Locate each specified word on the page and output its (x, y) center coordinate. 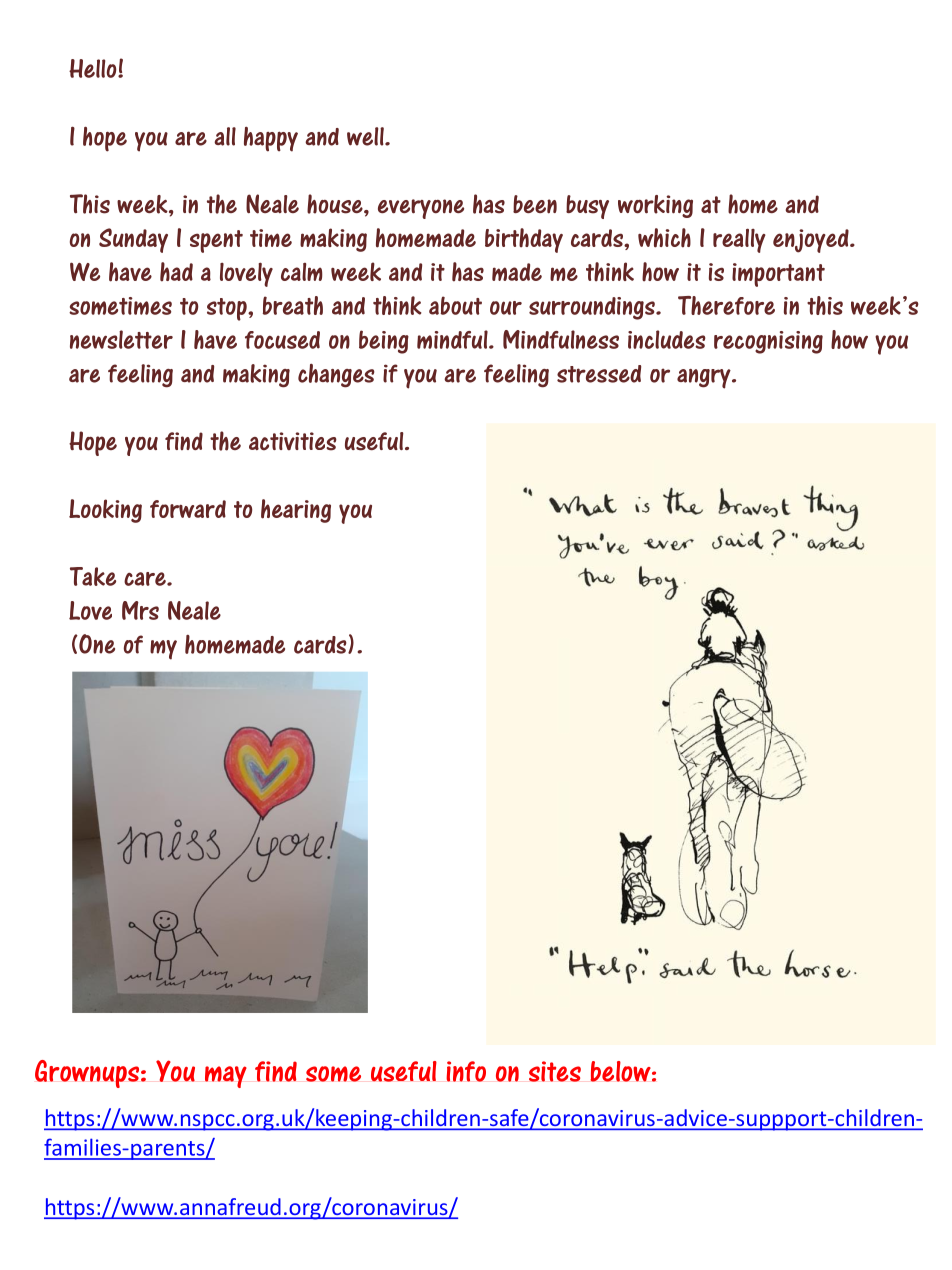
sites (555, 1071)
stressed (599, 374)
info (466, 1071)
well (366, 136)
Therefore (726, 305)
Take (93, 576)
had (176, 272)
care (146, 579)
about (455, 305)
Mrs (140, 610)
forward (188, 509)
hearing (296, 511)
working (655, 206)
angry (705, 379)
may (226, 1077)
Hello (94, 68)
